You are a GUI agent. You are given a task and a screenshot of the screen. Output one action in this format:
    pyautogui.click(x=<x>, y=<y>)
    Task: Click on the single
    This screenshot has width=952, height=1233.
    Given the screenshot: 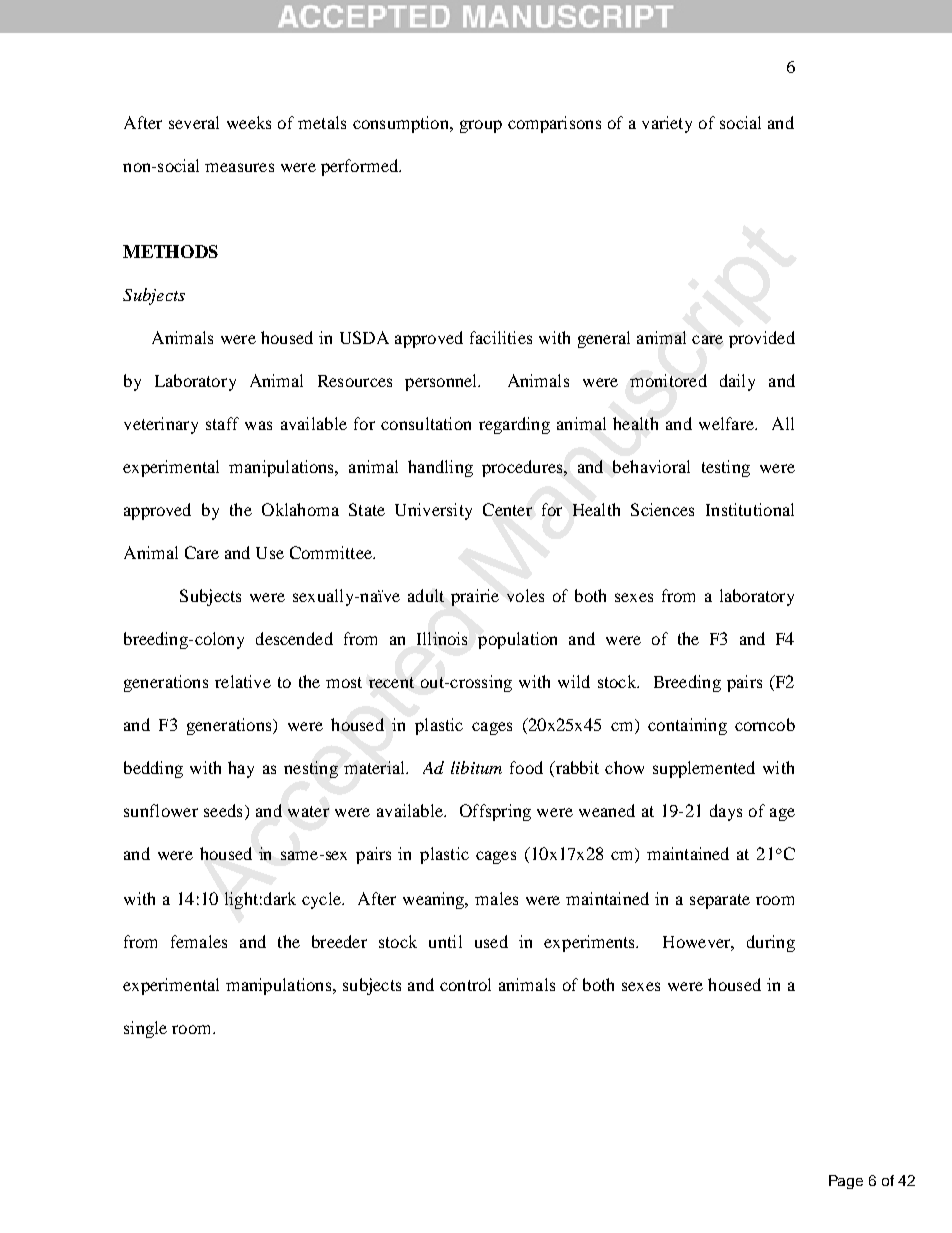 What is the action you would take?
    pyautogui.click(x=145, y=1029)
